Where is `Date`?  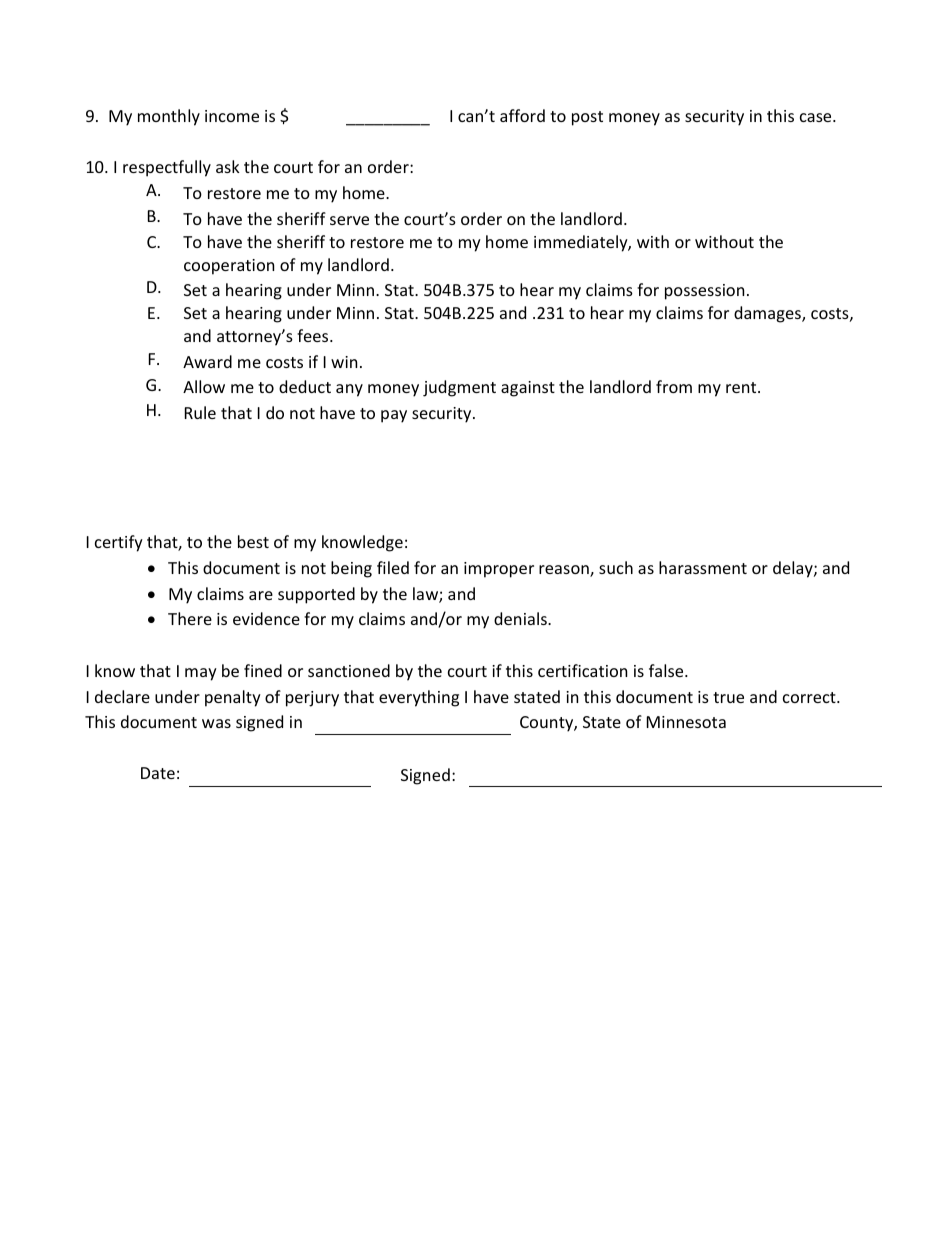
Date is located at coordinates (158, 773).
